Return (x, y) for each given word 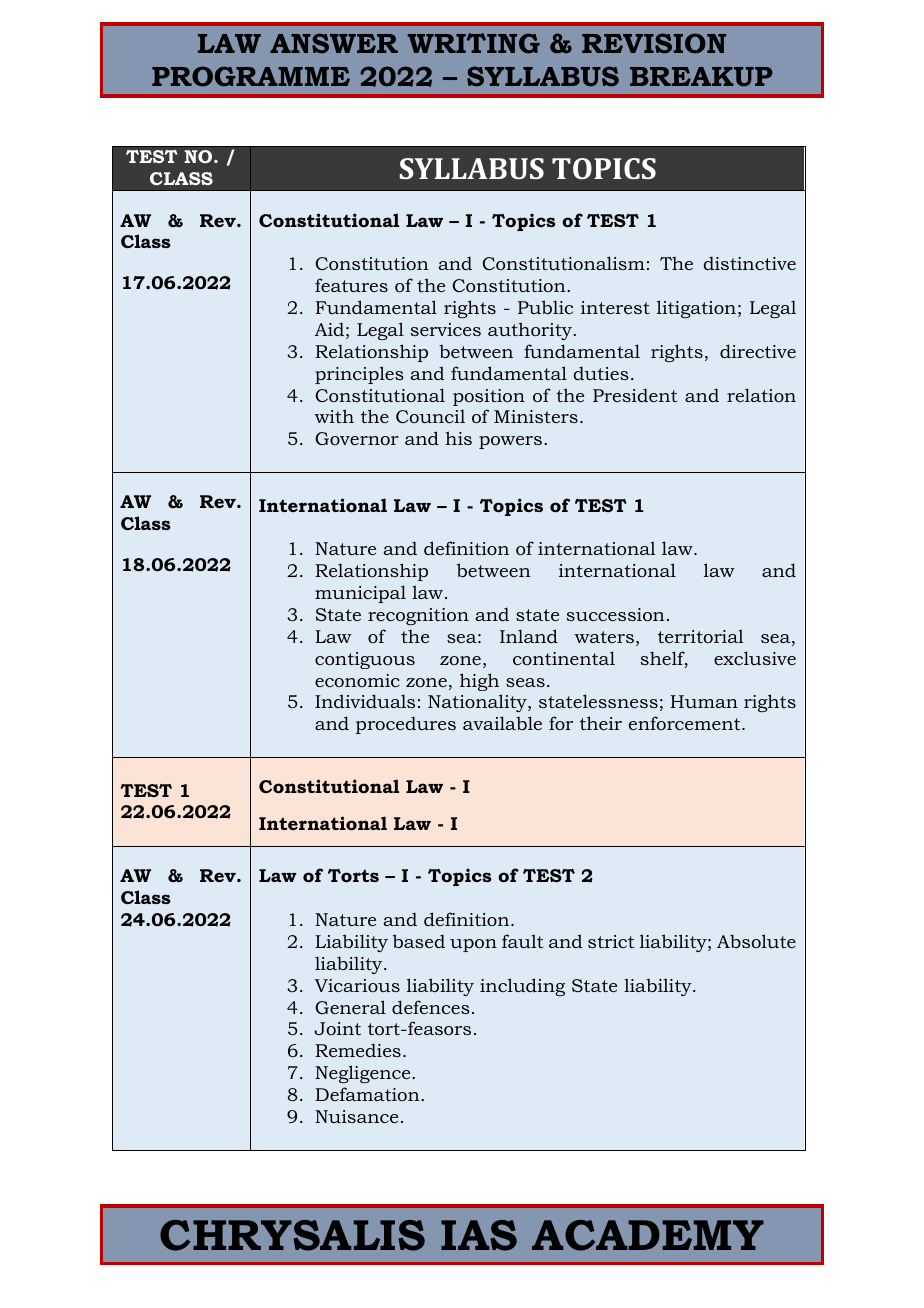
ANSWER (334, 43)
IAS (479, 1235)
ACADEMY (648, 1235)
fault (522, 941)
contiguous (365, 660)
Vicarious (357, 985)
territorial (700, 636)
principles (359, 375)
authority (531, 331)
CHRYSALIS (292, 1235)
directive (758, 351)
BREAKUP (701, 76)
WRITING (474, 43)
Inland (529, 636)
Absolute (756, 941)
